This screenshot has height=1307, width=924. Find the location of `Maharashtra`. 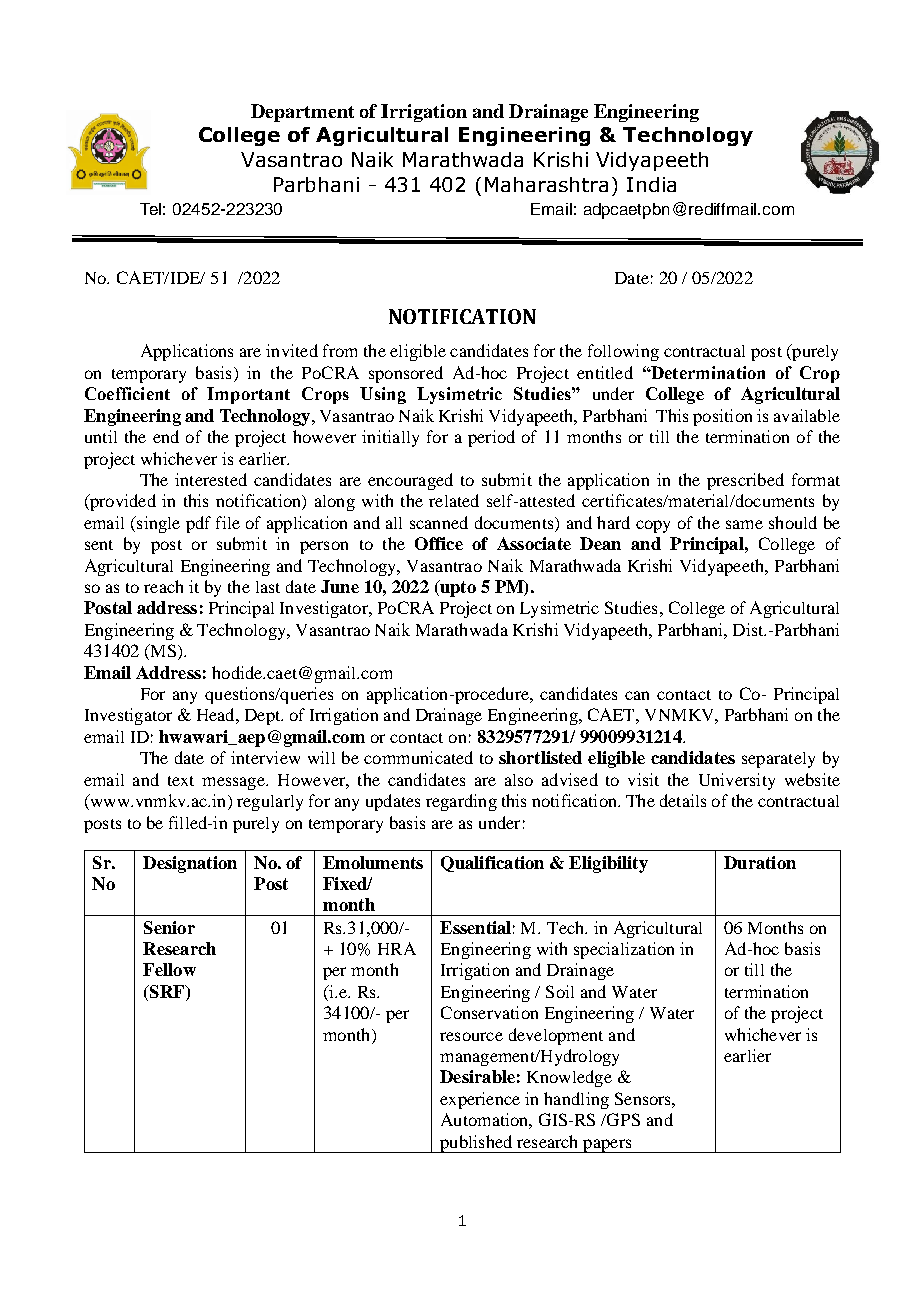

Maharashtra is located at coordinates (546, 184).
